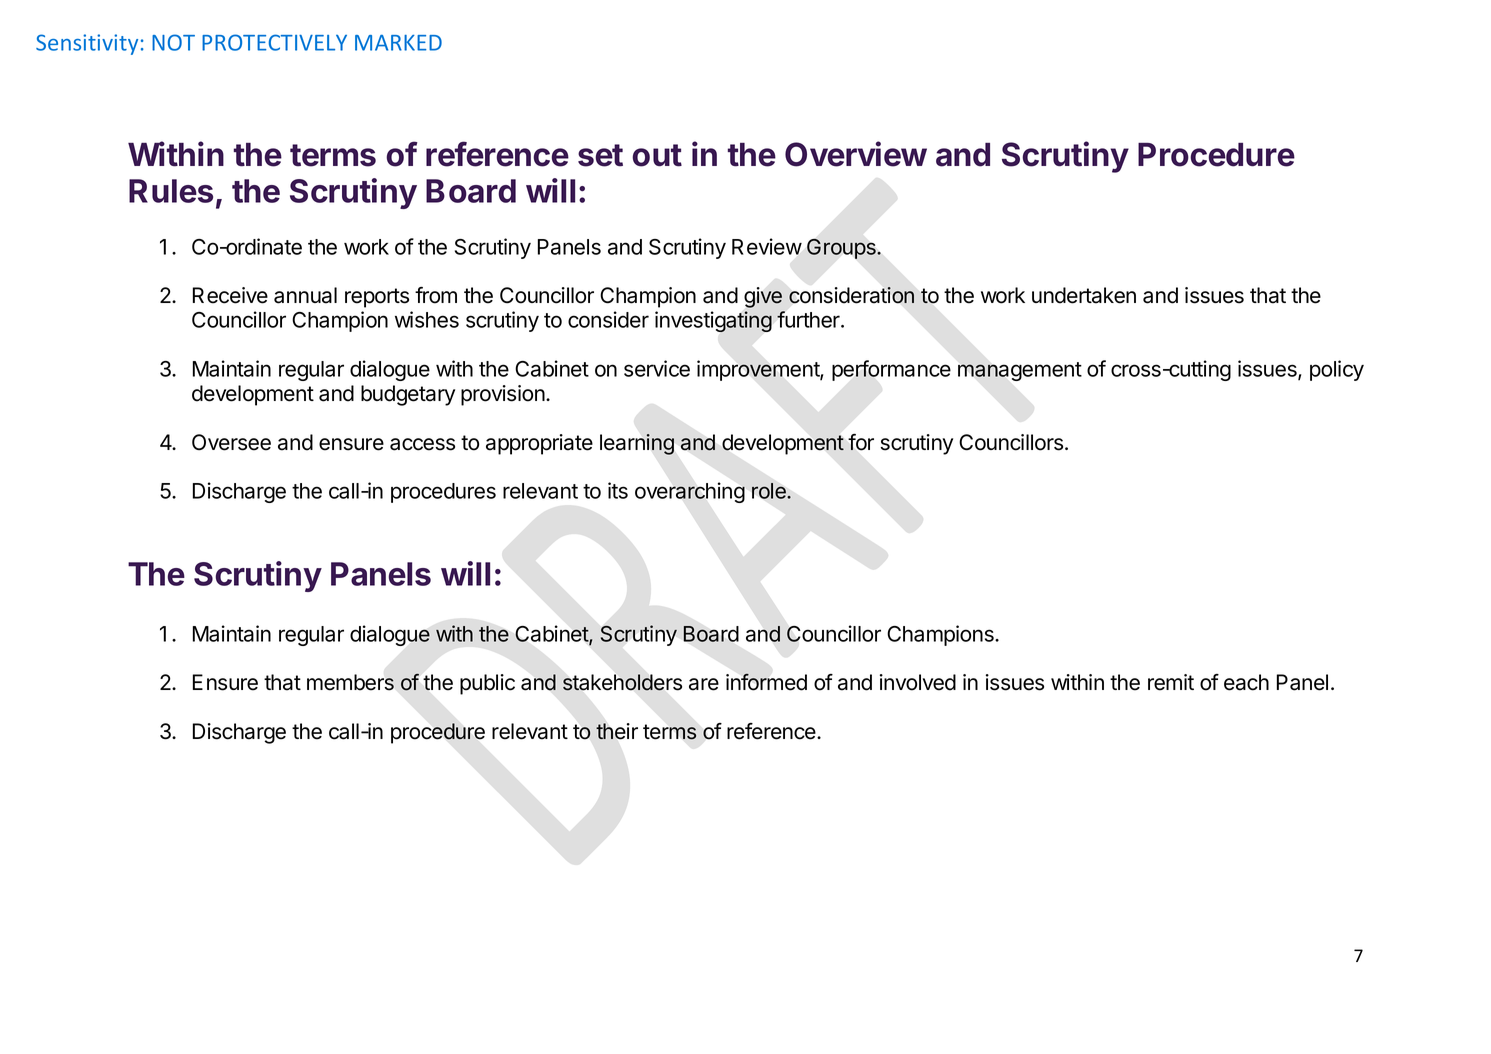  What do you see at coordinates (704, 684) in the screenshot?
I see `are` at bounding box center [704, 684].
